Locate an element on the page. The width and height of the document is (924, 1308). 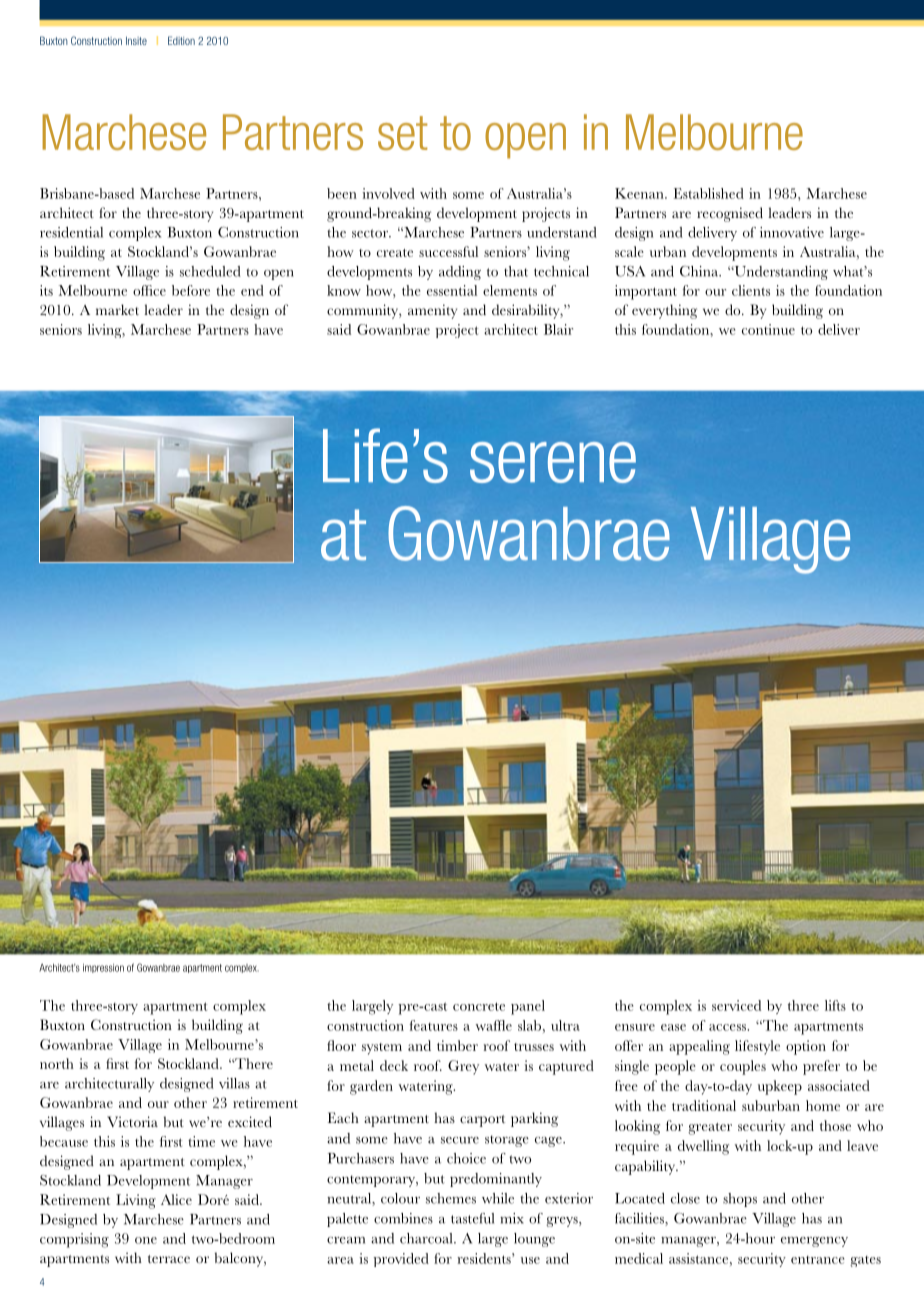
tasteful is located at coordinates (472, 1218).
